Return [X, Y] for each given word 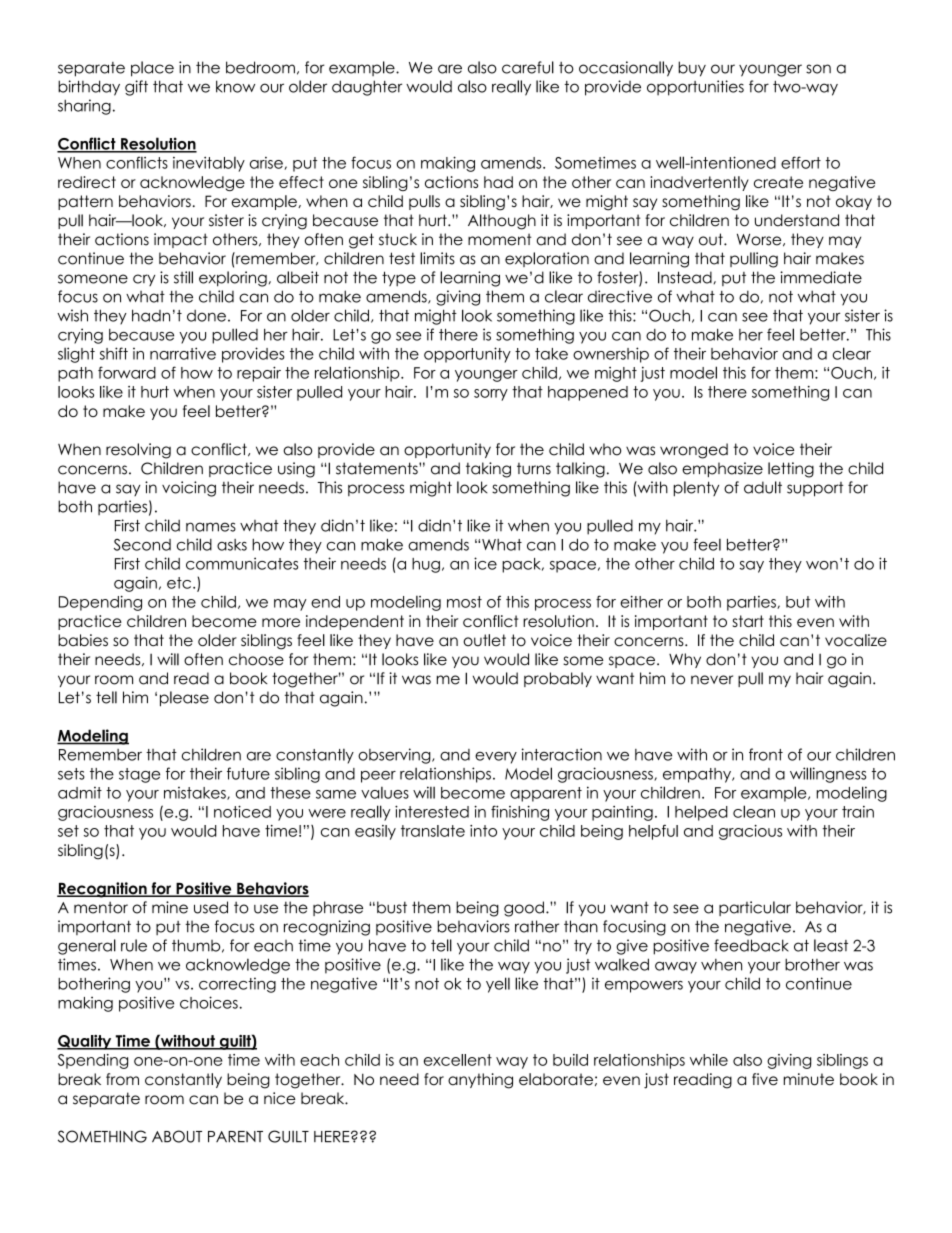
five [765, 1079]
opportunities [695, 88]
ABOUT [177, 1136]
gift [136, 88]
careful [528, 67]
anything [480, 1081]
